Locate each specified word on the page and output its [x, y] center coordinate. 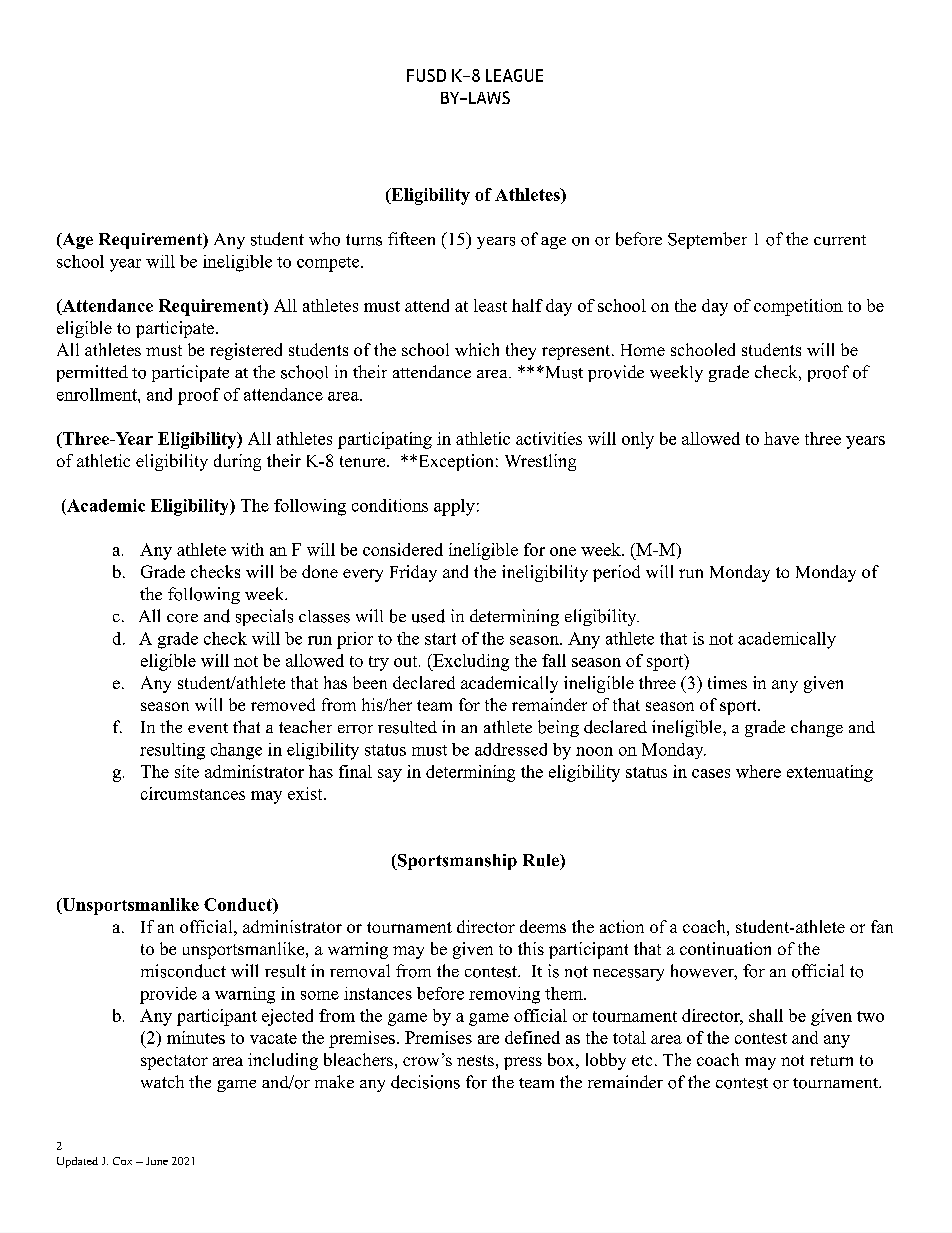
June [157, 1161]
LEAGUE [514, 75]
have [781, 438]
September [707, 240]
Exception [454, 462]
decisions [425, 1082]
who [324, 239]
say [390, 775]
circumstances [193, 793]
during [237, 462]
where [758, 771]
